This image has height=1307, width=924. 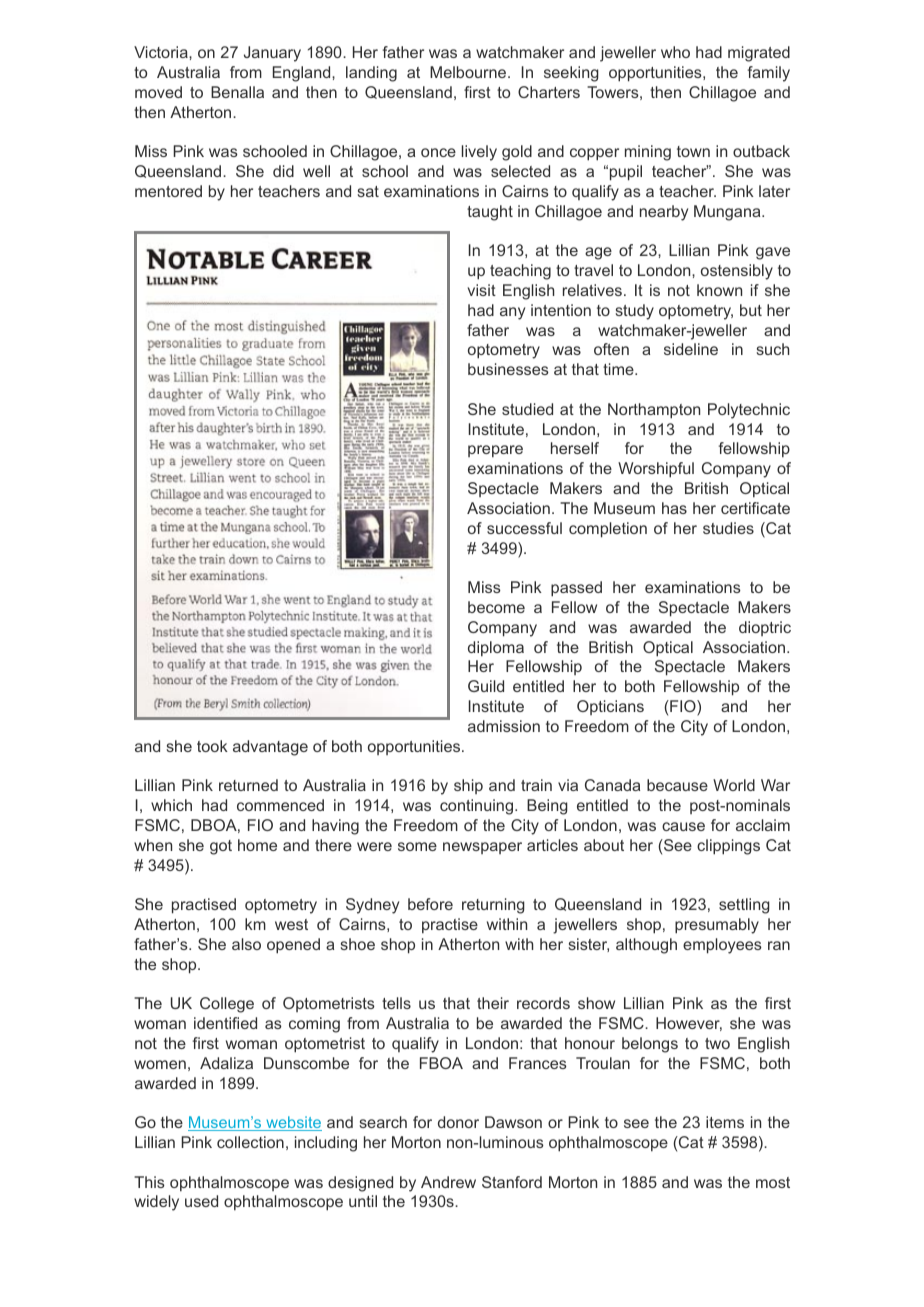 What do you see at coordinates (430, 904) in the image?
I see `before` at bounding box center [430, 904].
